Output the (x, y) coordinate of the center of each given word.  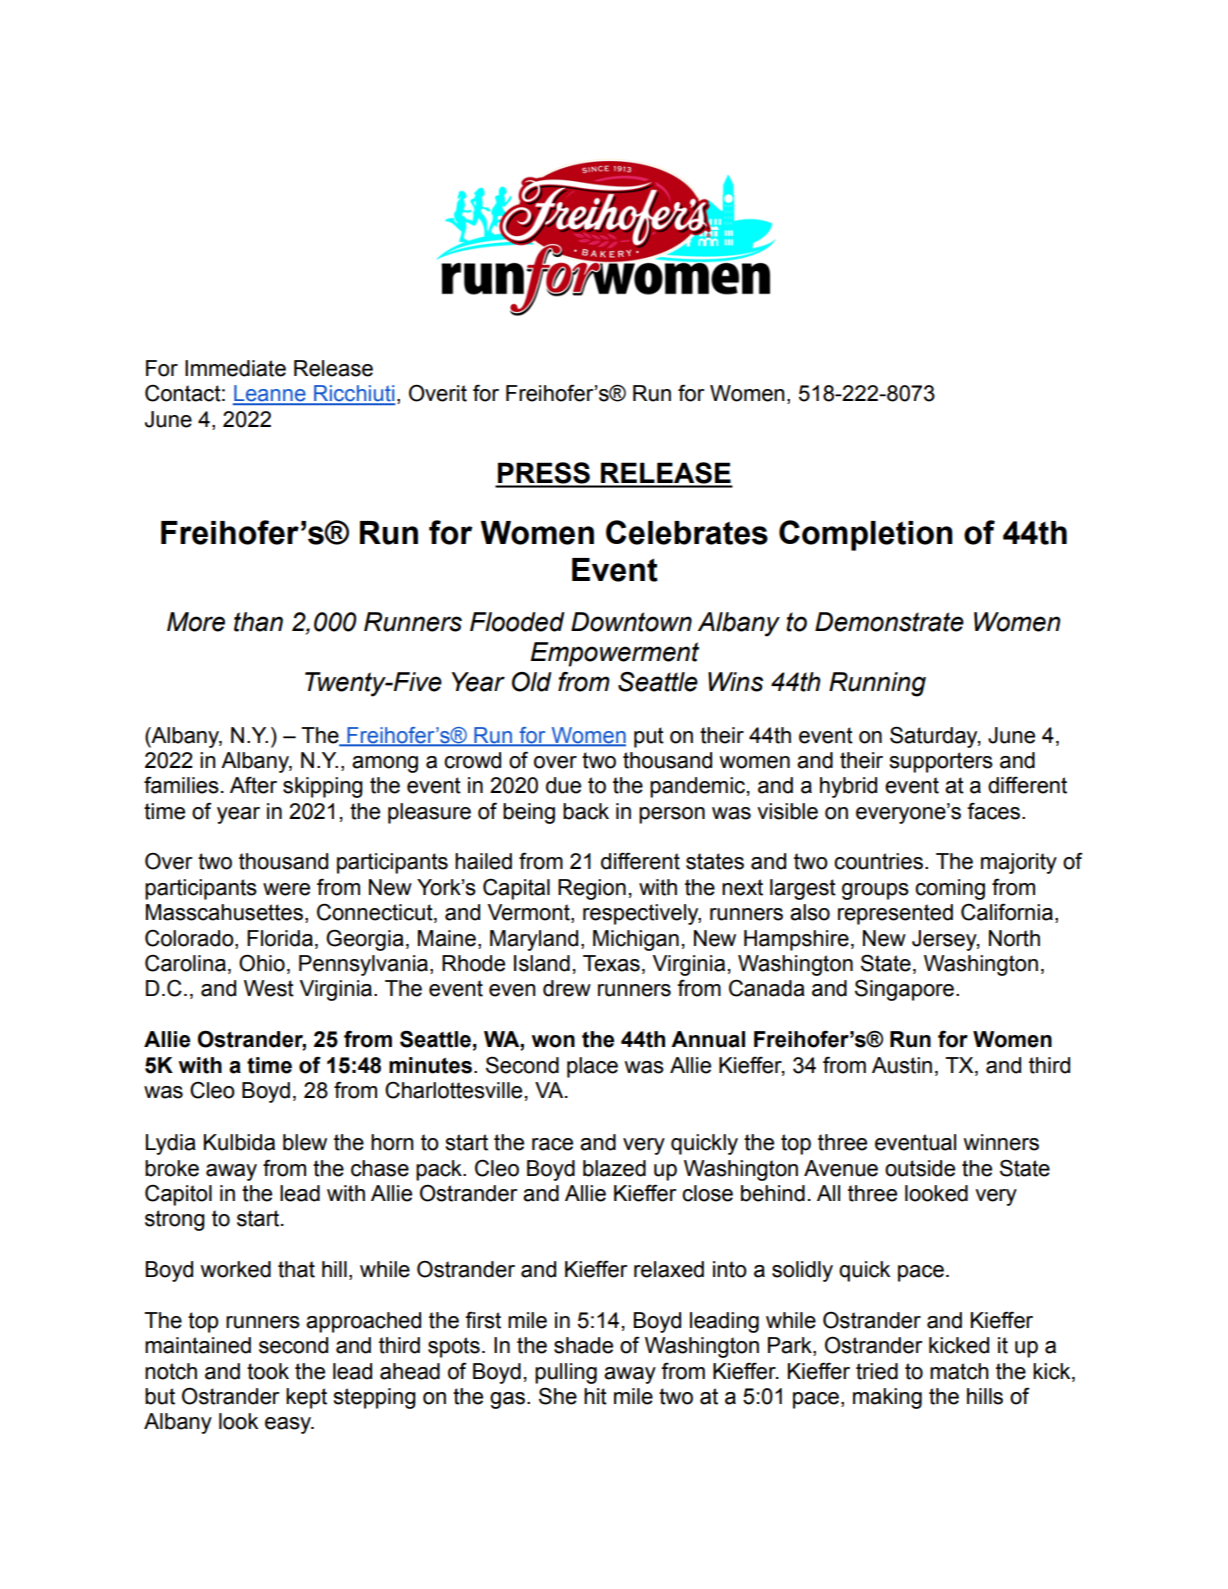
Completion (866, 535)
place (592, 1067)
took (268, 1371)
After (253, 785)
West (269, 988)
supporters (941, 762)
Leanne (270, 394)
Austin (902, 1065)
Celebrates (687, 532)
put (649, 737)
